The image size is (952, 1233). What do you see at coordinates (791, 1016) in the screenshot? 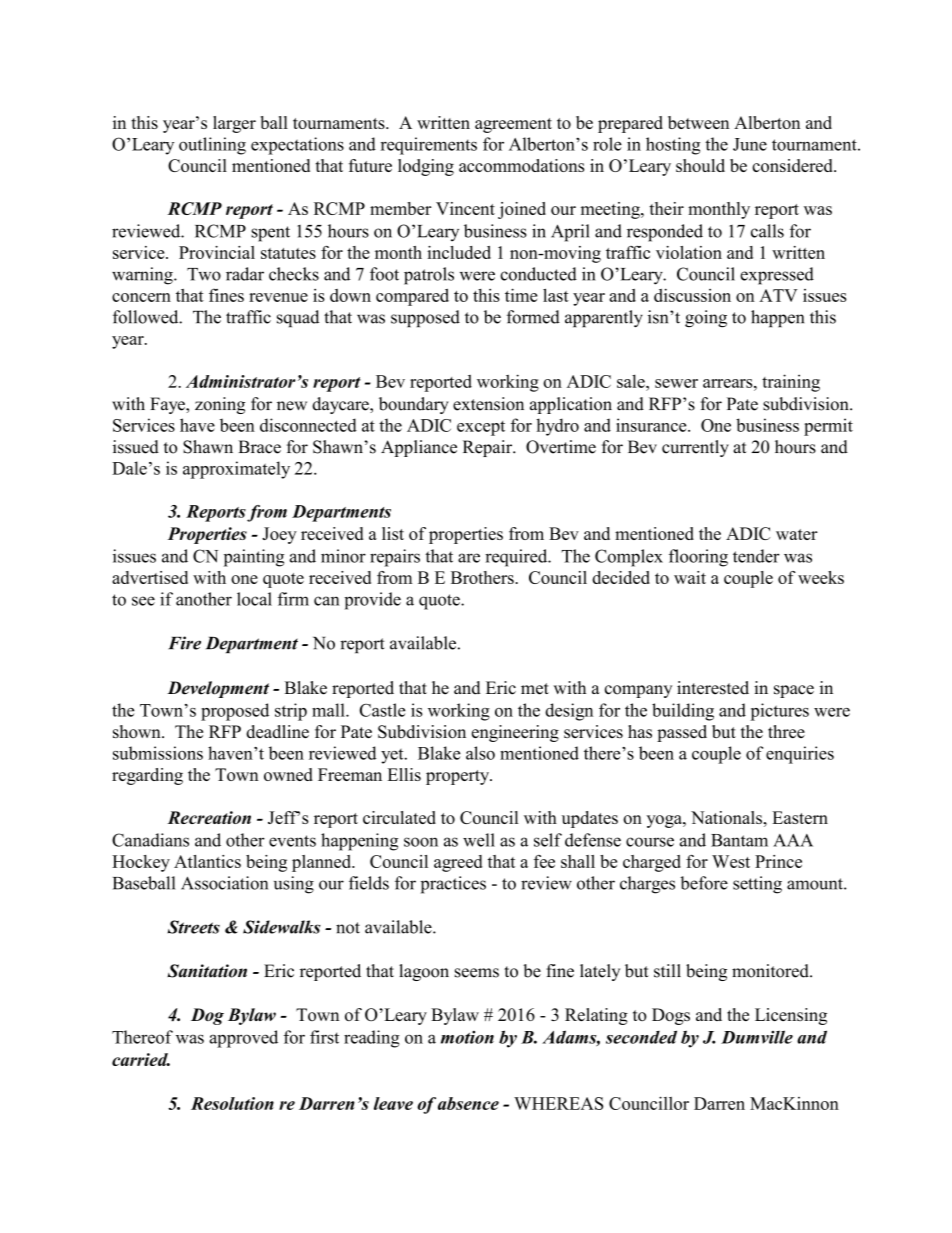
I see `Licensing` at bounding box center [791, 1016].
